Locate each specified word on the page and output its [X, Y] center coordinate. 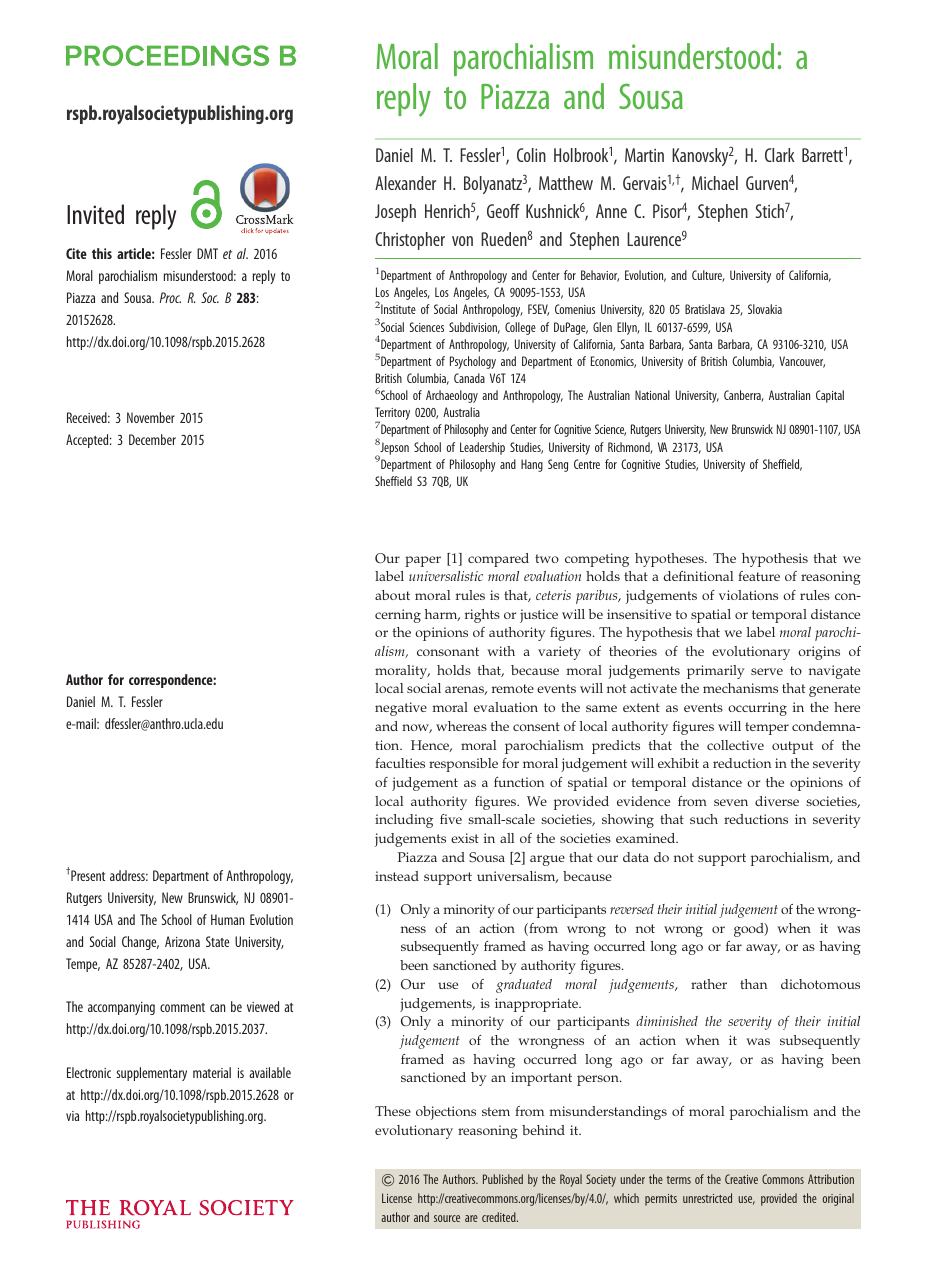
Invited [95, 214]
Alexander [405, 183]
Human [227, 919]
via [72, 1116]
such [704, 819]
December [152, 439]
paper [423, 561]
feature [759, 576]
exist [465, 838]
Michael [715, 183]
